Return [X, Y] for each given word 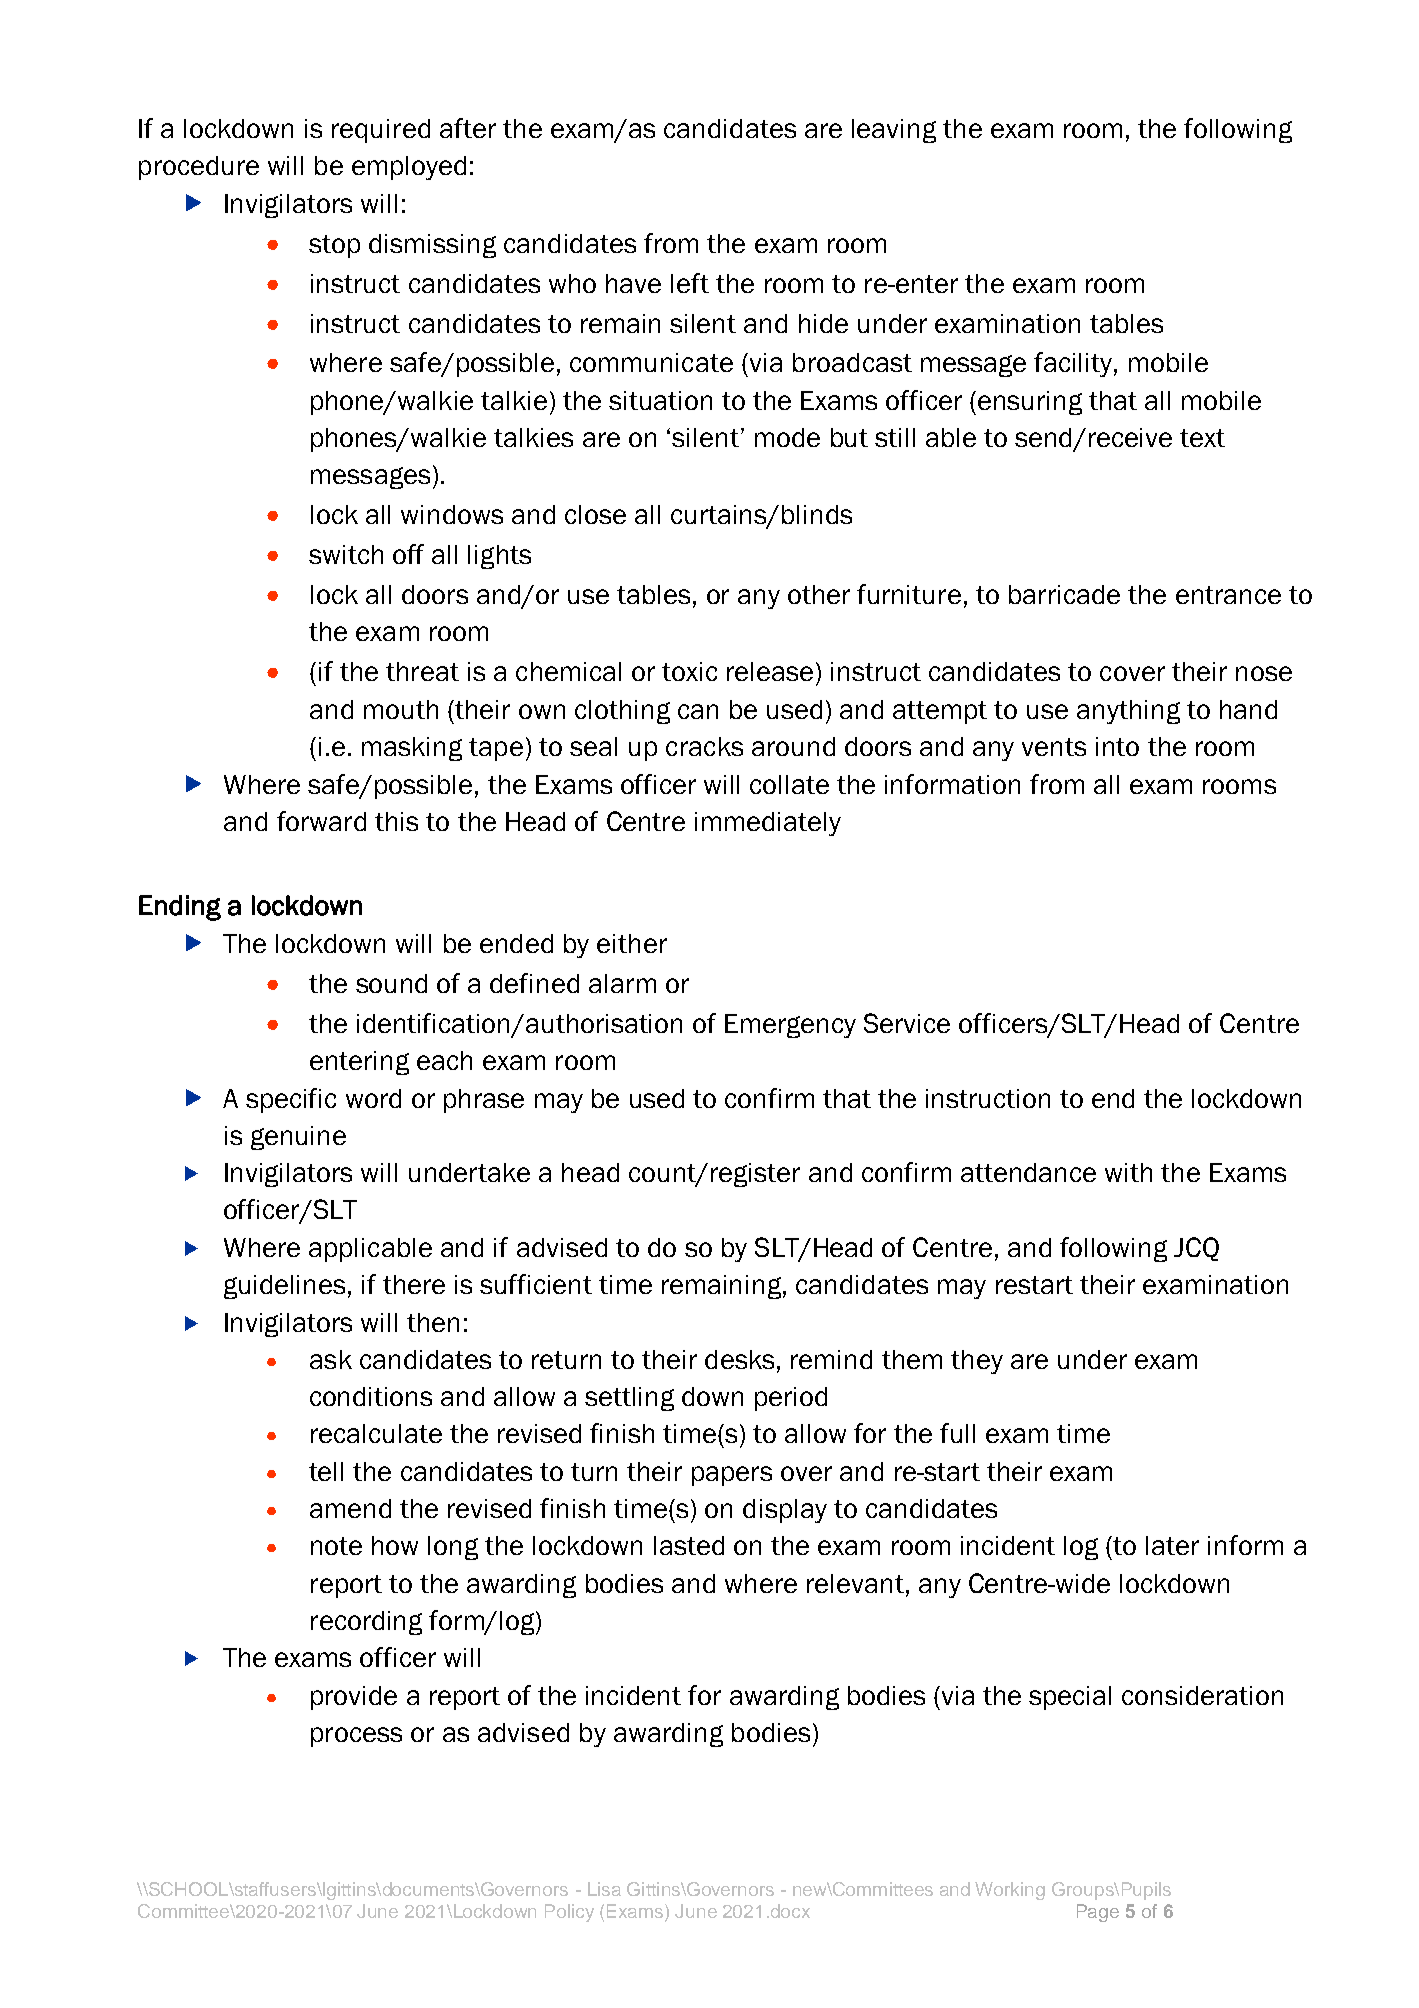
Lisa [604, 1889]
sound [391, 983]
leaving [894, 131]
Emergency [790, 1026]
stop [334, 246]
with [1128, 1172]
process [356, 1737]
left [690, 283]
